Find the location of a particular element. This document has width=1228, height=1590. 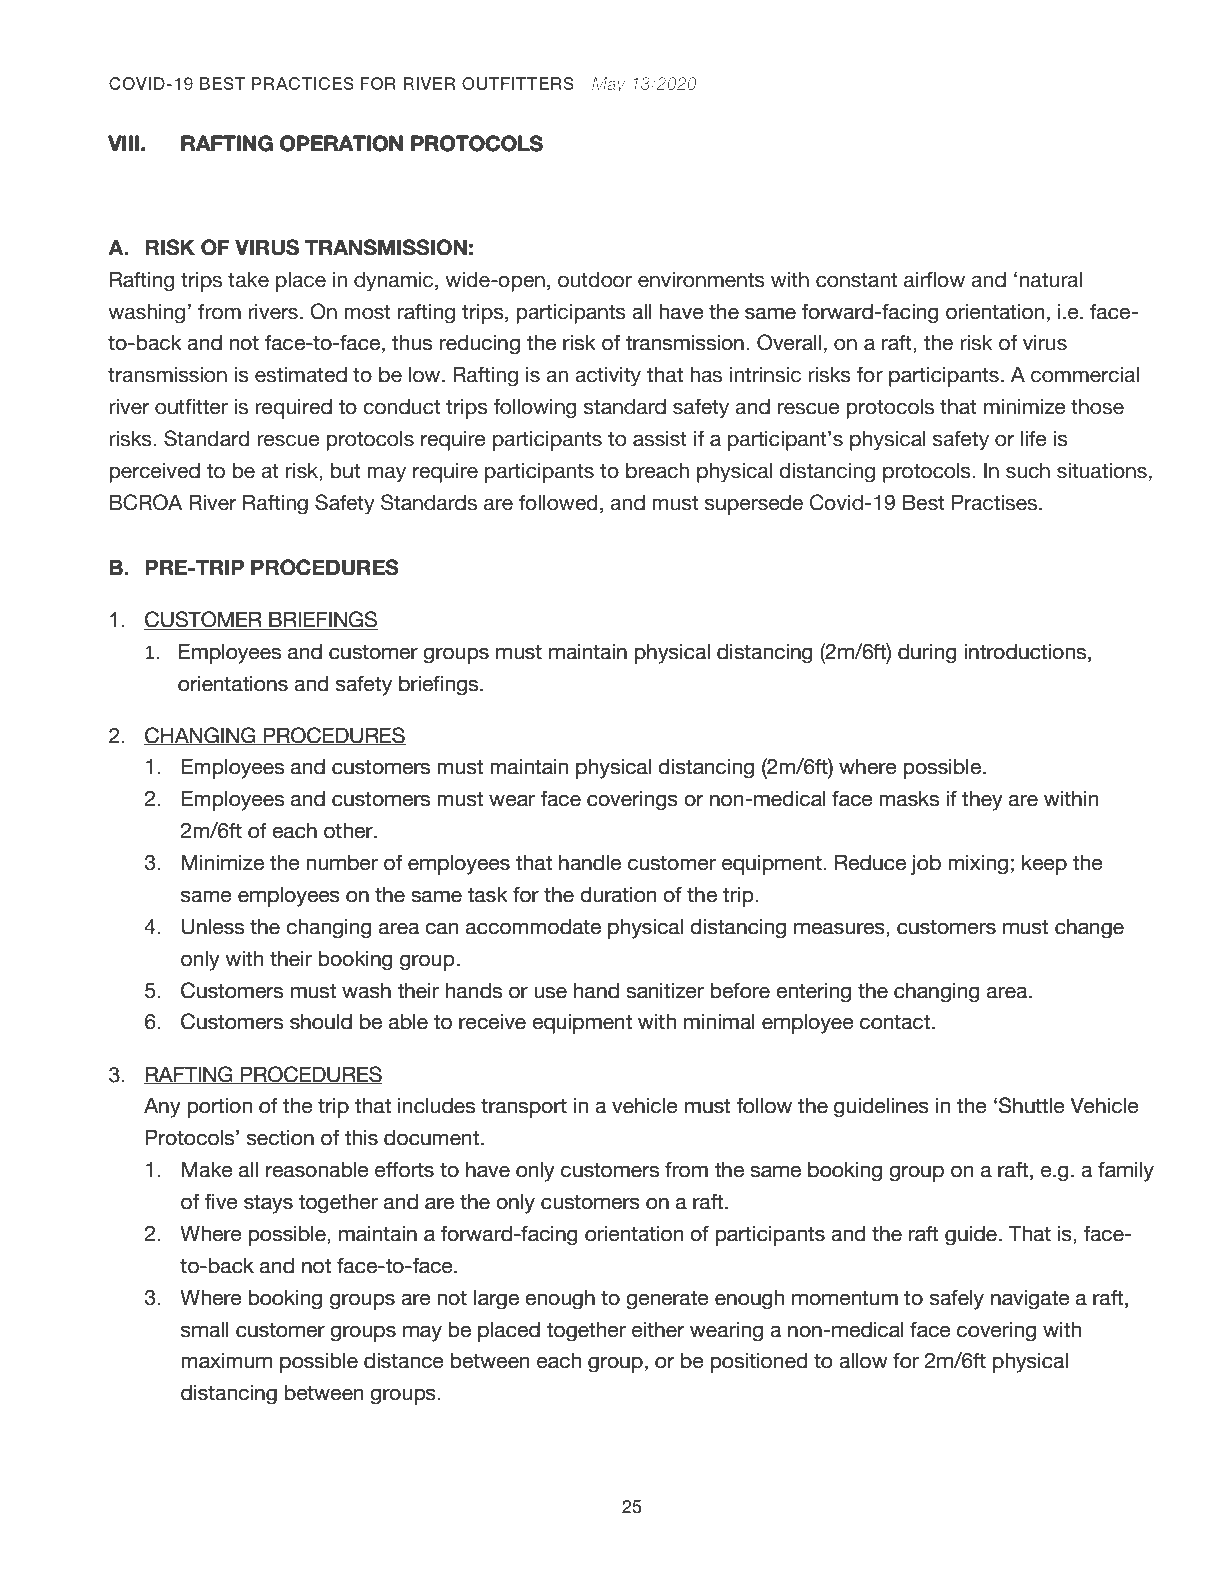

duration is located at coordinates (618, 895).
